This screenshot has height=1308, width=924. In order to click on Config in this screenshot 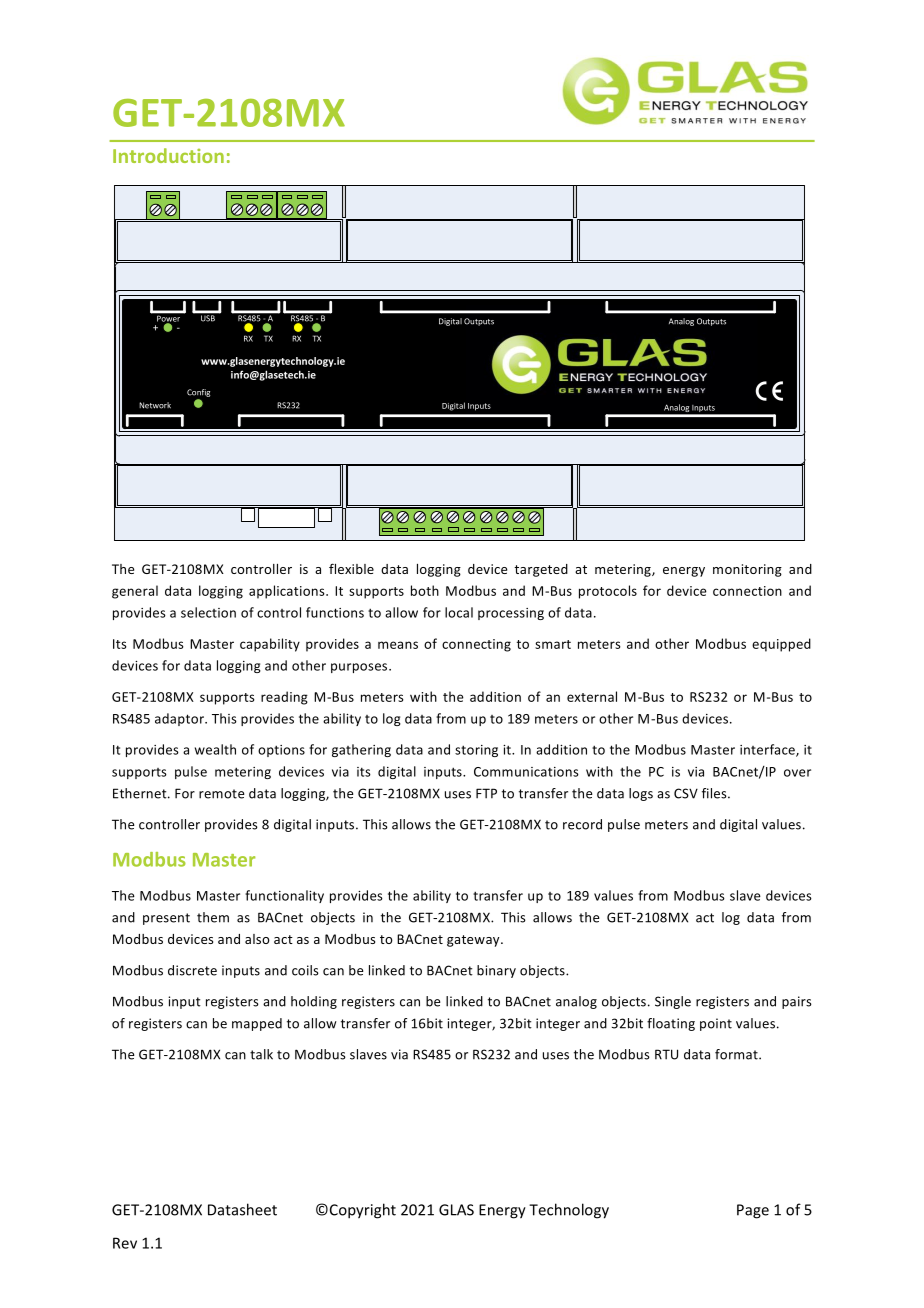, I will do `click(198, 393)`.
